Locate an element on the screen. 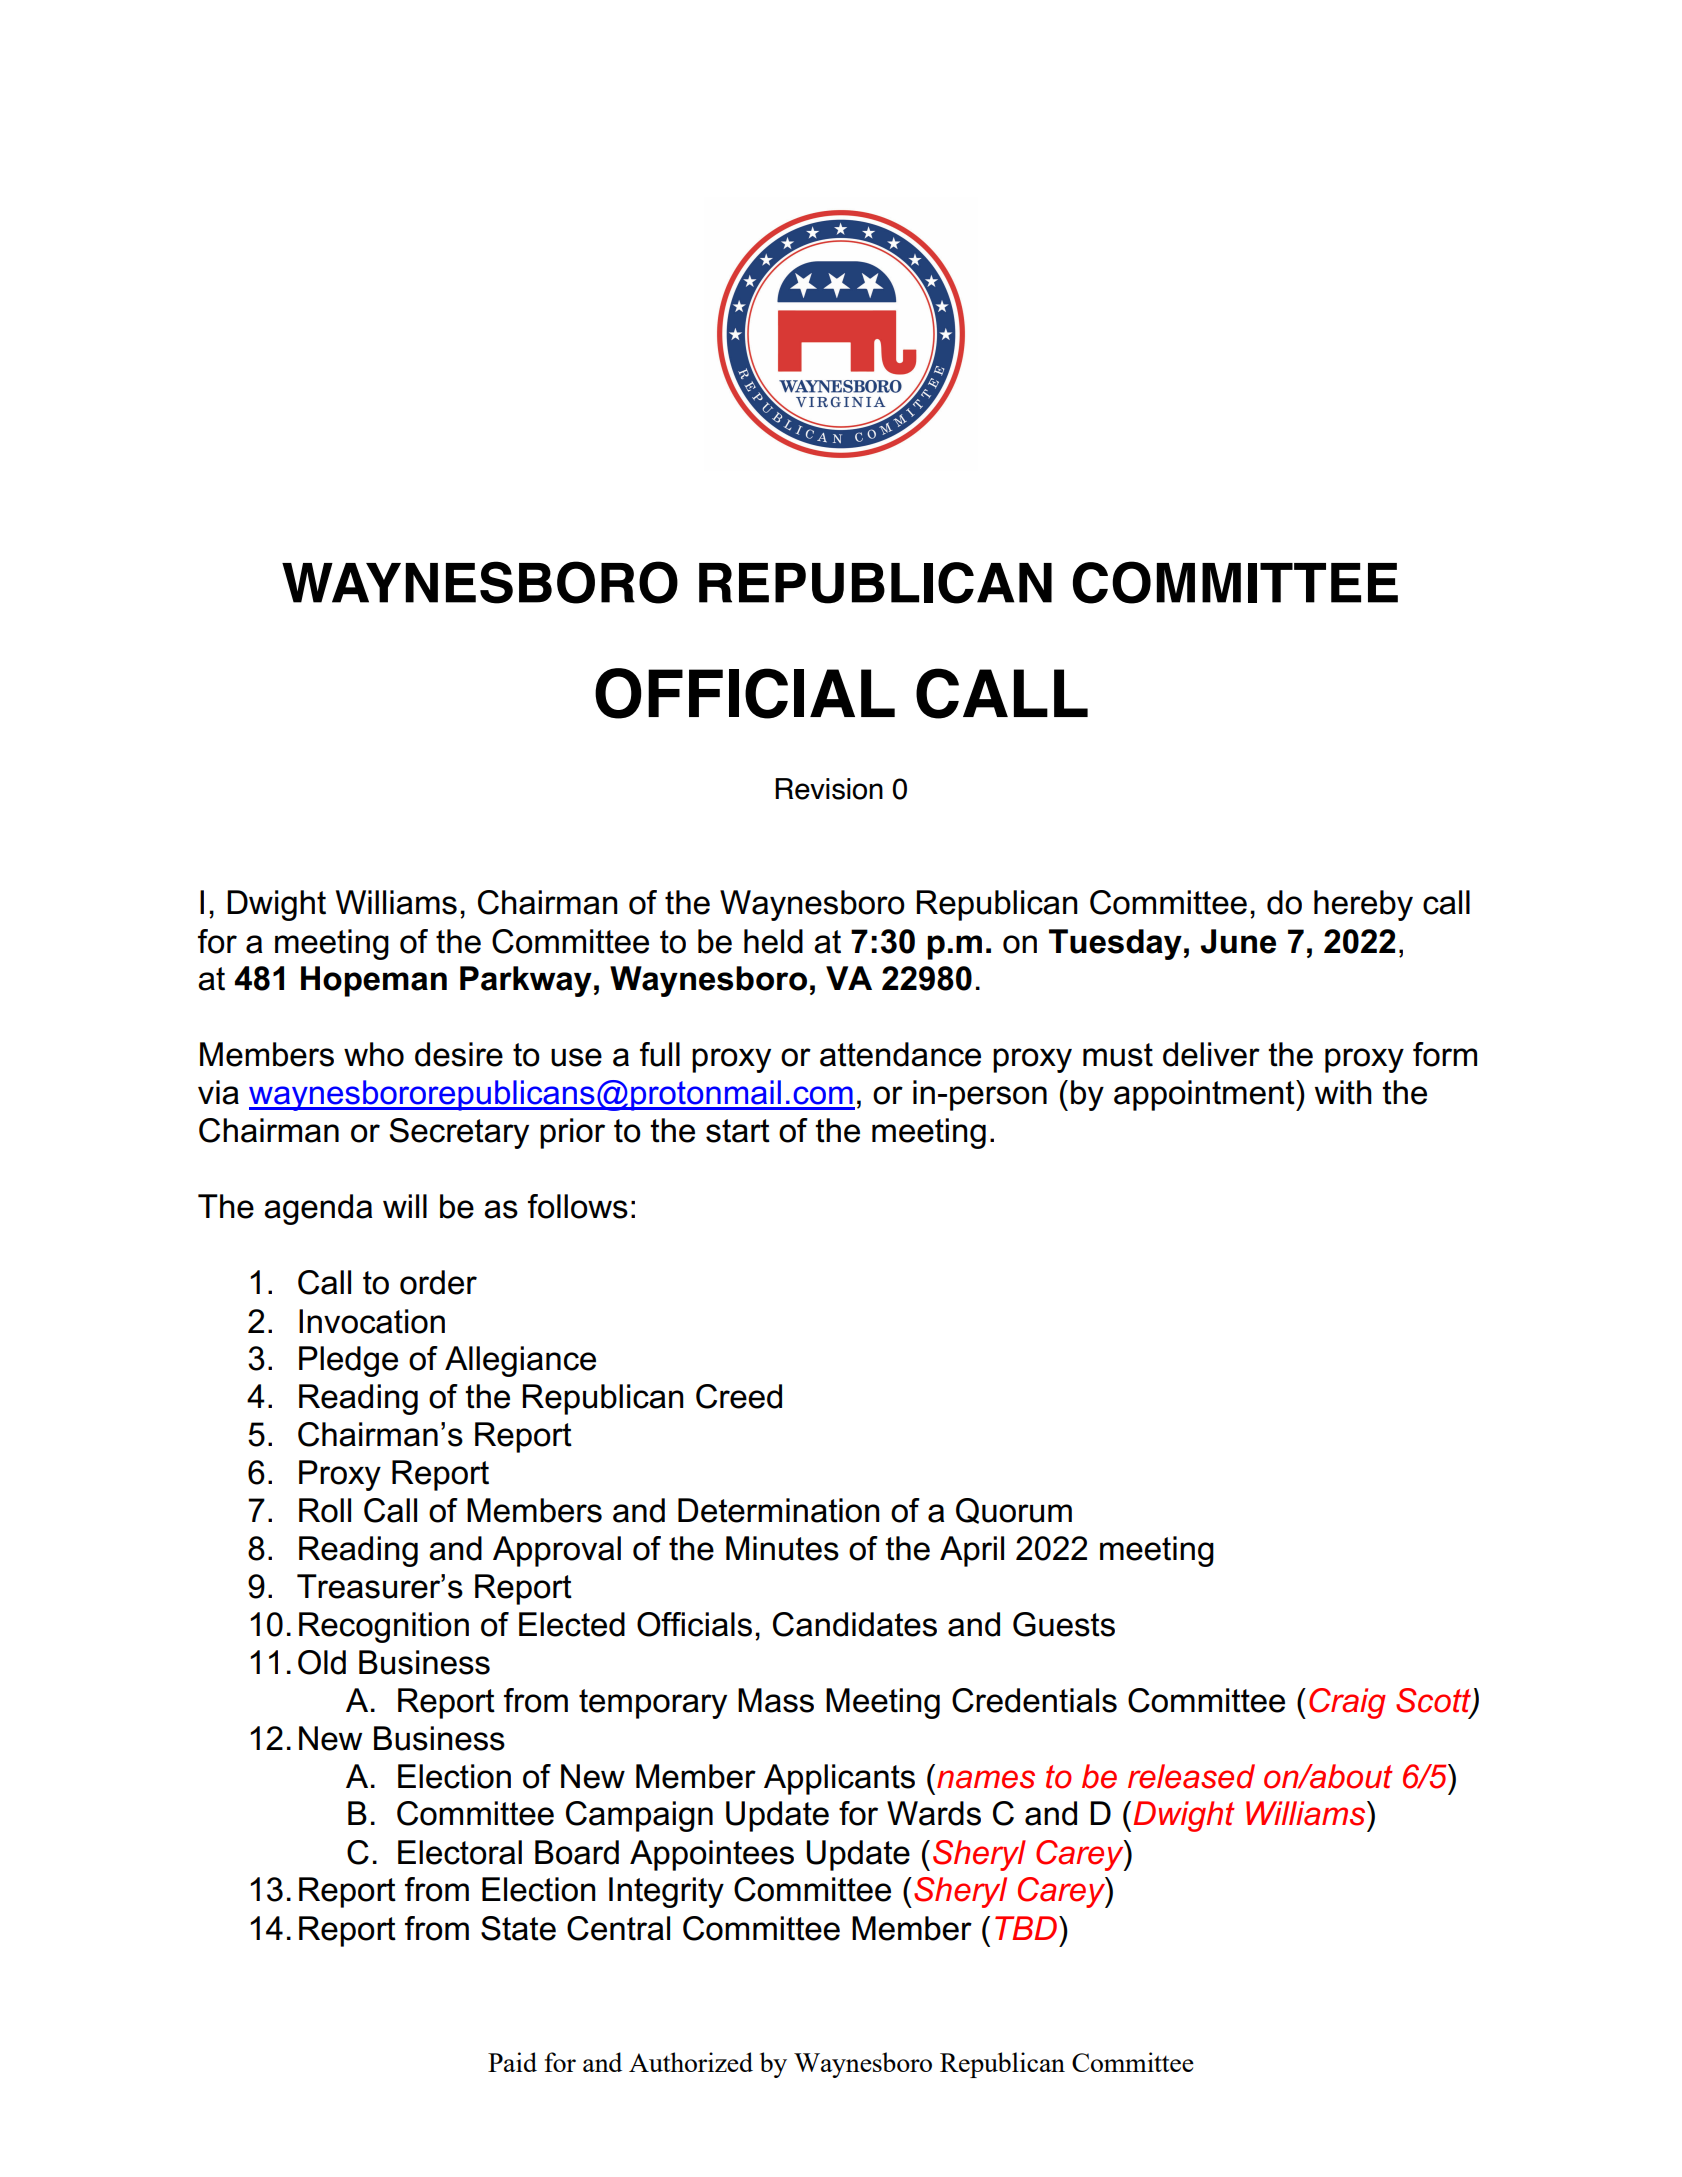 This screenshot has width=1682, height=2177. Elected is located at coordinates (572, 1624).
